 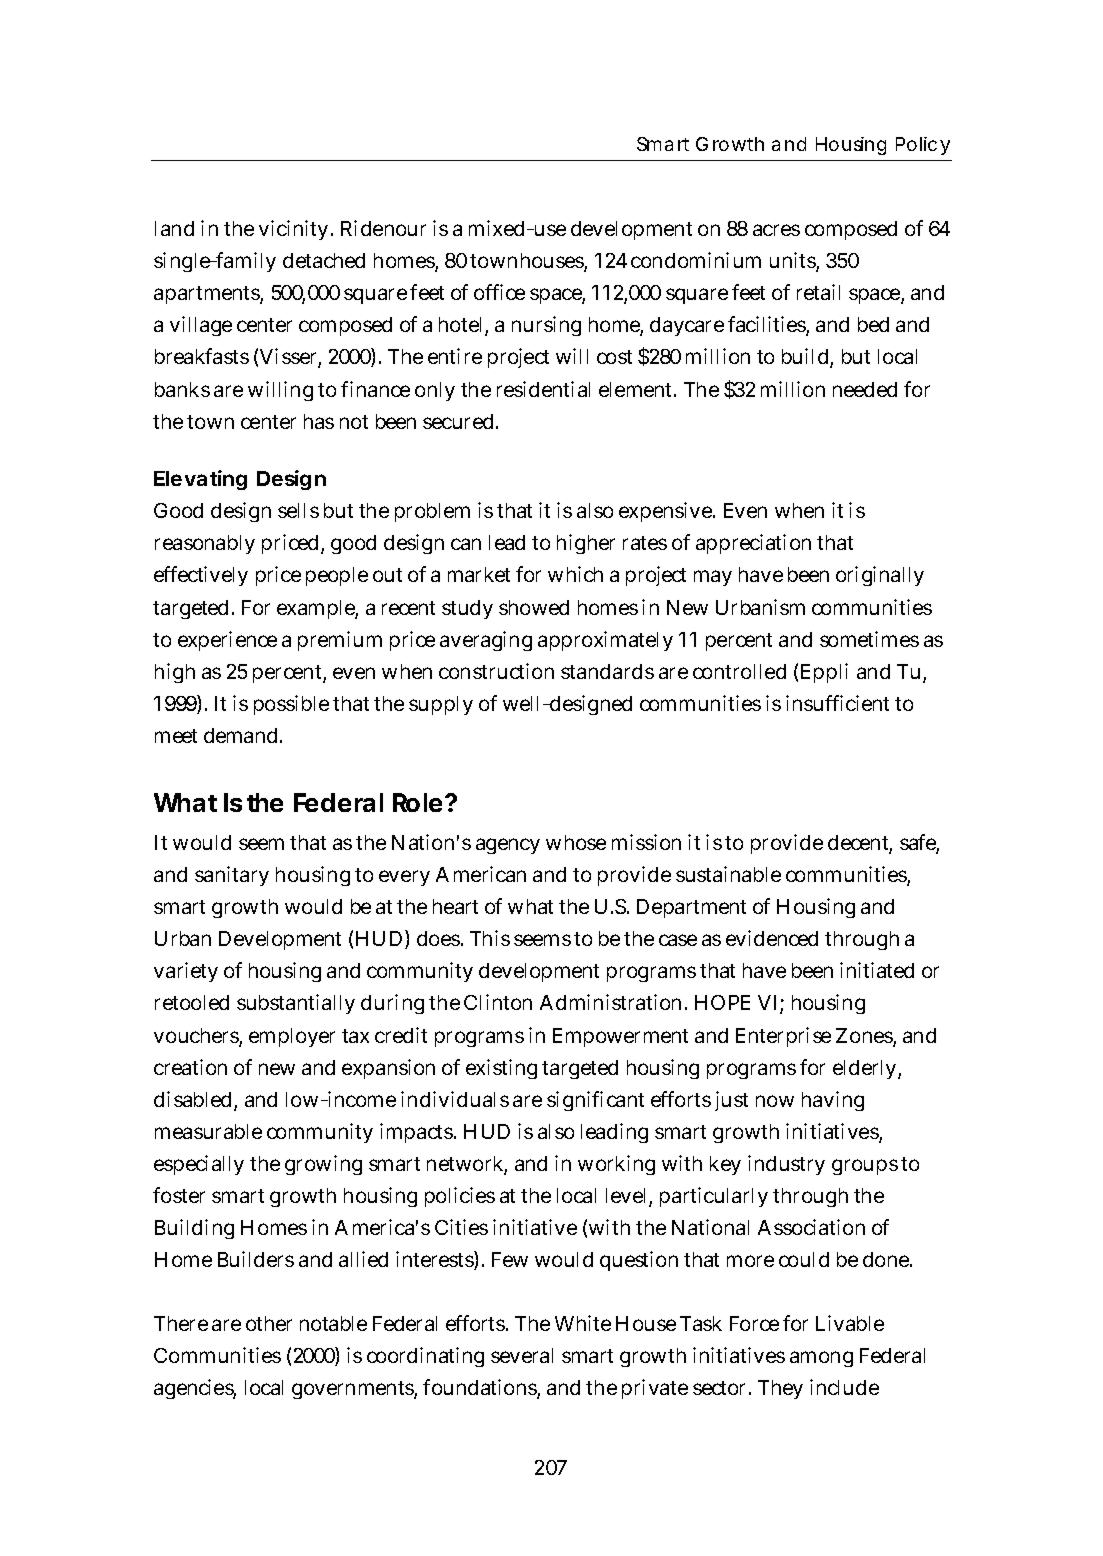 What do you see at coordinates (292, 1037) in the image?
I see `employer` at bounding box center [292, 1037].
